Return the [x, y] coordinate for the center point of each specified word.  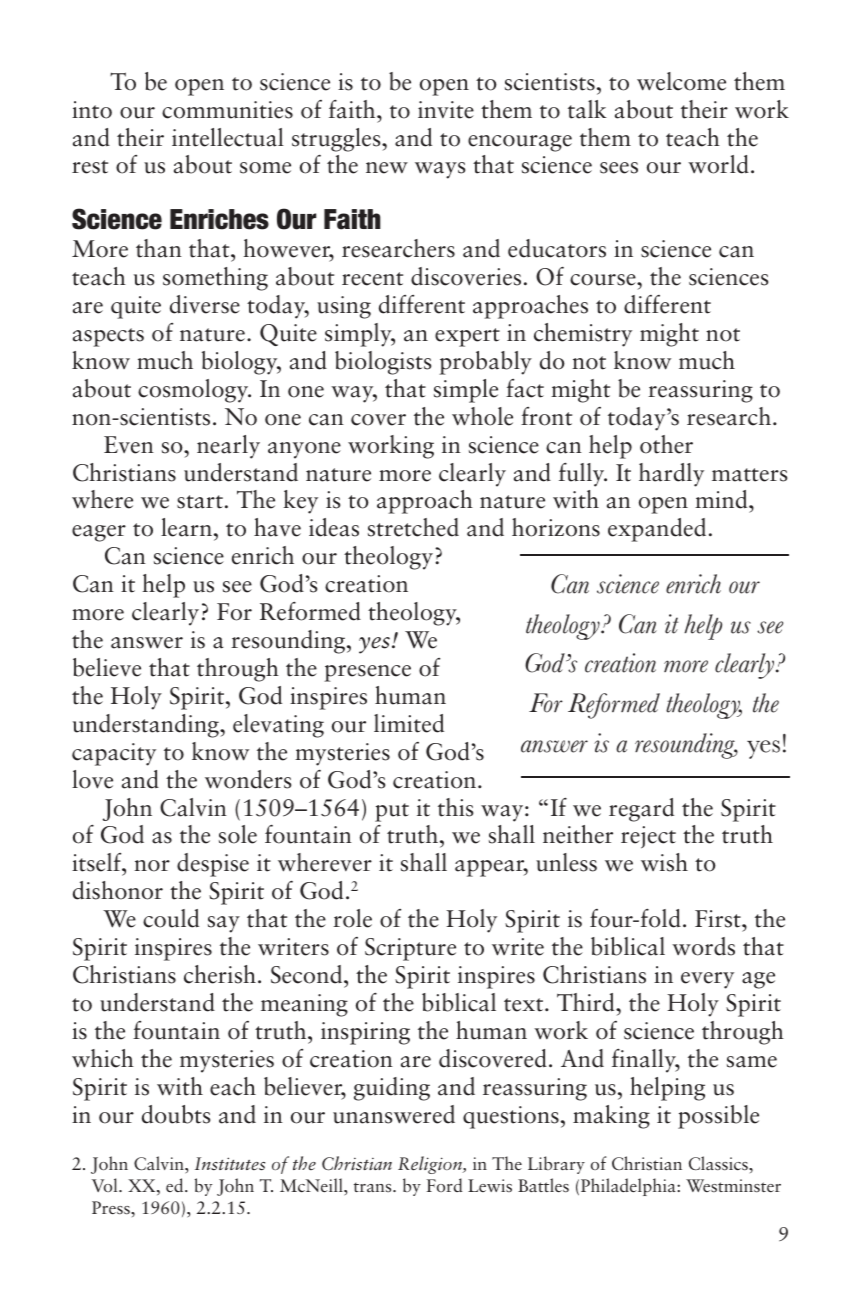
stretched [413, 527]
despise [213, 865]
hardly [671, 475]
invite [446, 110]
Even [129, 445]
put [392, 812]
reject [648, 837]
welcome [681, 81]
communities [227, 110]
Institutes [230, 1164]
